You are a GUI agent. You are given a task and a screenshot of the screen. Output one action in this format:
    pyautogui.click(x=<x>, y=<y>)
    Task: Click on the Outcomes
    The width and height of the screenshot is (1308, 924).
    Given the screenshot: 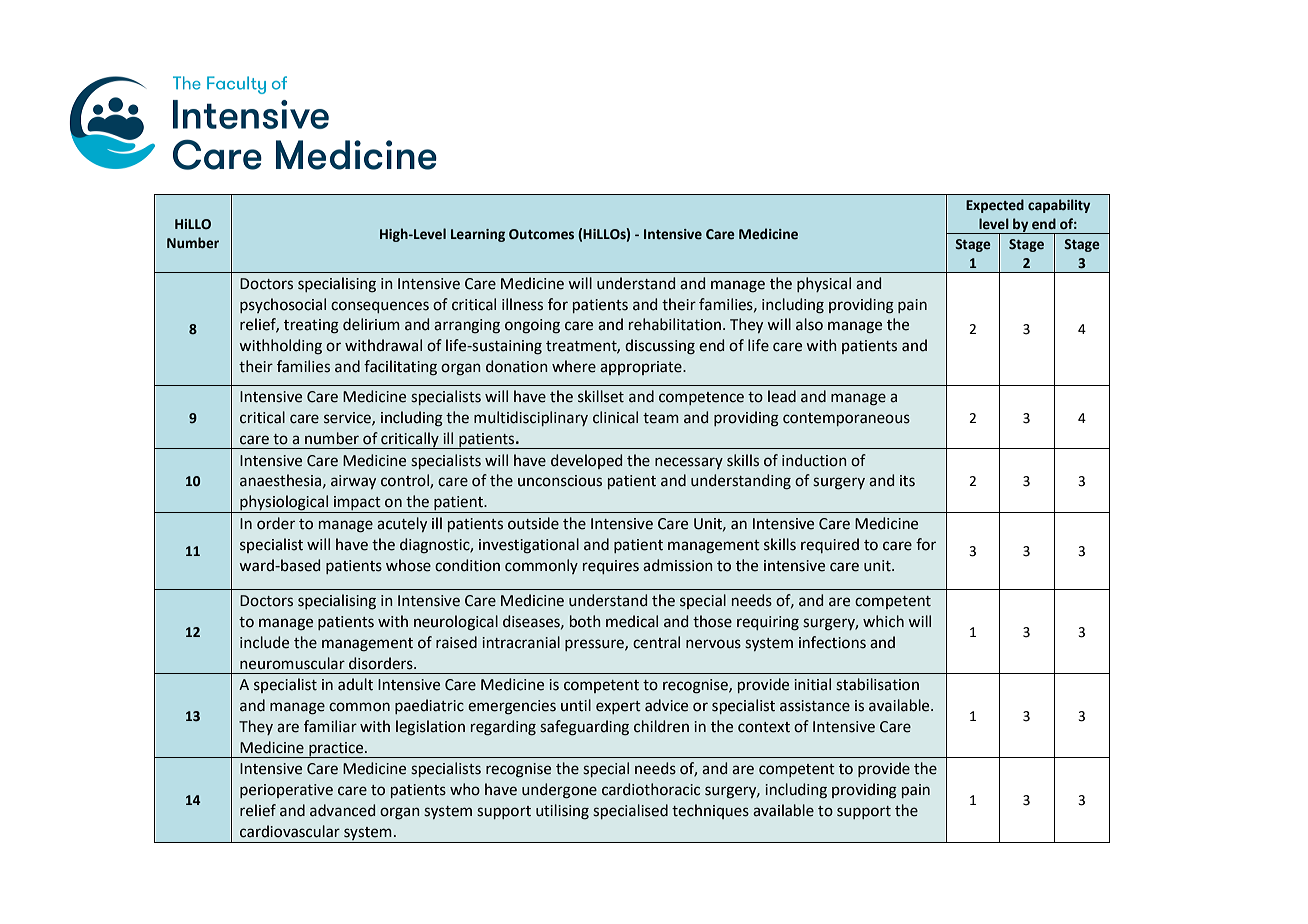 What is the action you would take?
    pyautogui.click(x=541, y=234)
